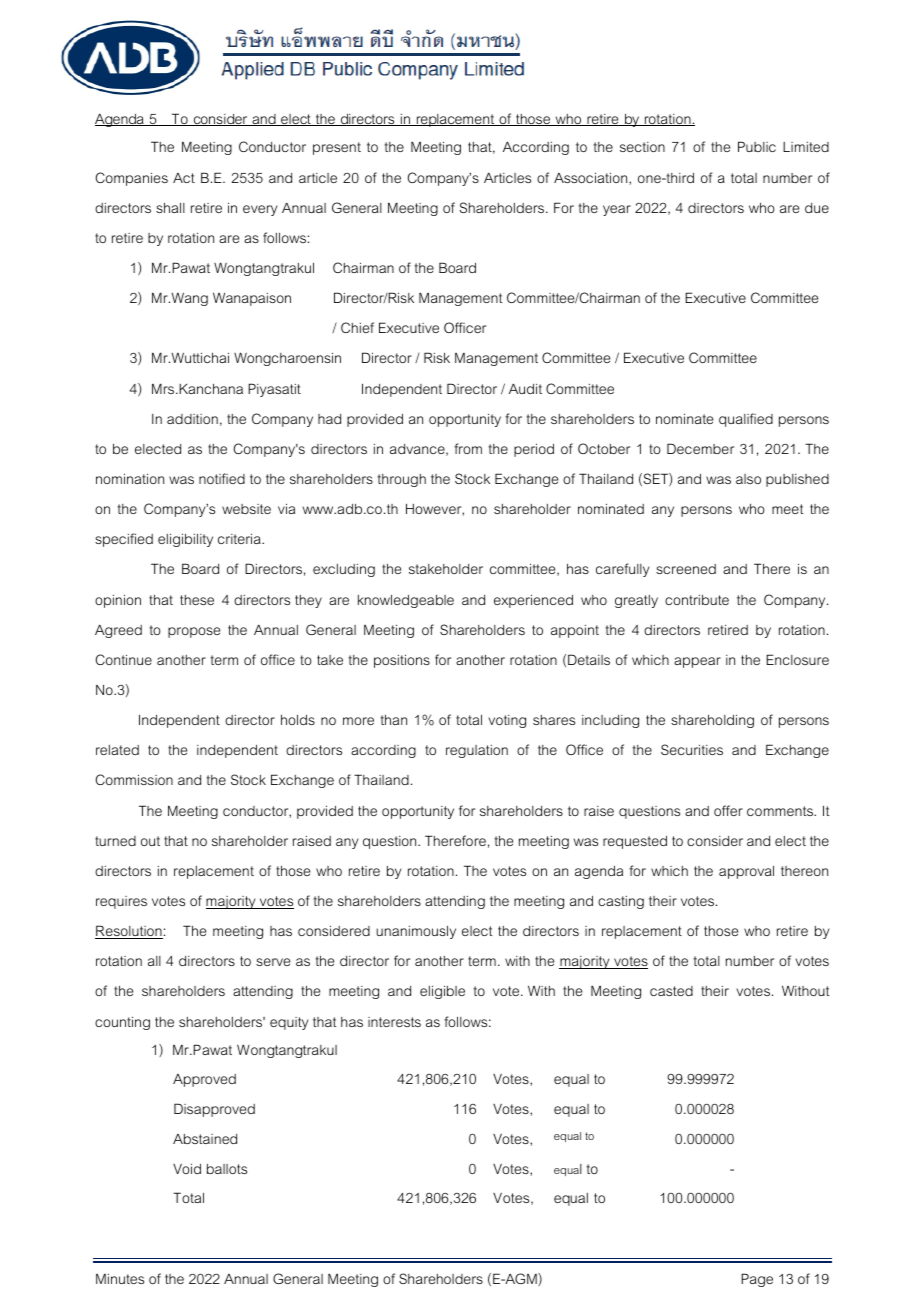 The width and height of the screenshot is (924, 1308). What do you see at coordinates (117, 750) in the screenshot?
I see `related` at bounding box center [117, 750].
